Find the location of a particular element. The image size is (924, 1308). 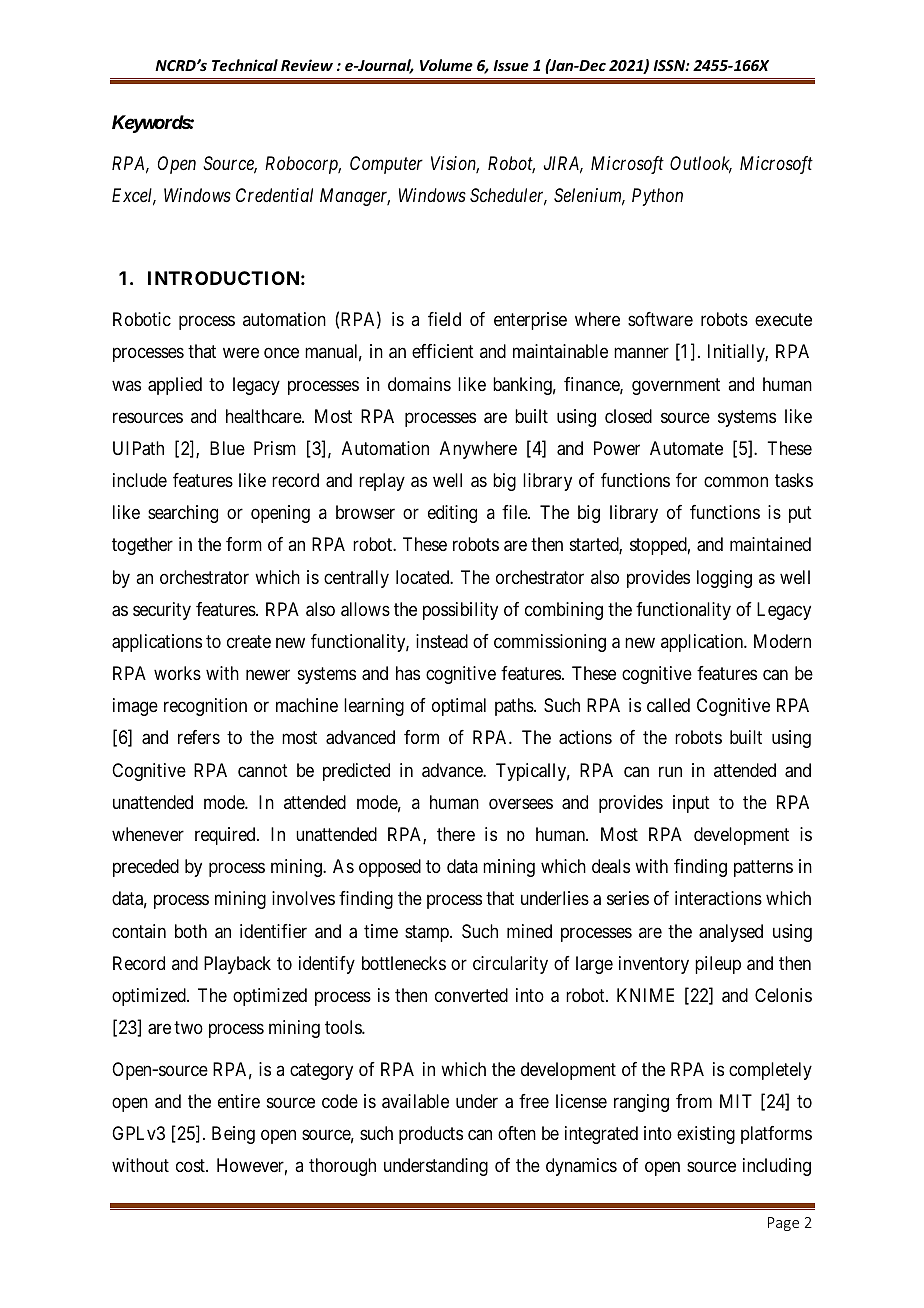

required is located at coordinates (226, 836).
